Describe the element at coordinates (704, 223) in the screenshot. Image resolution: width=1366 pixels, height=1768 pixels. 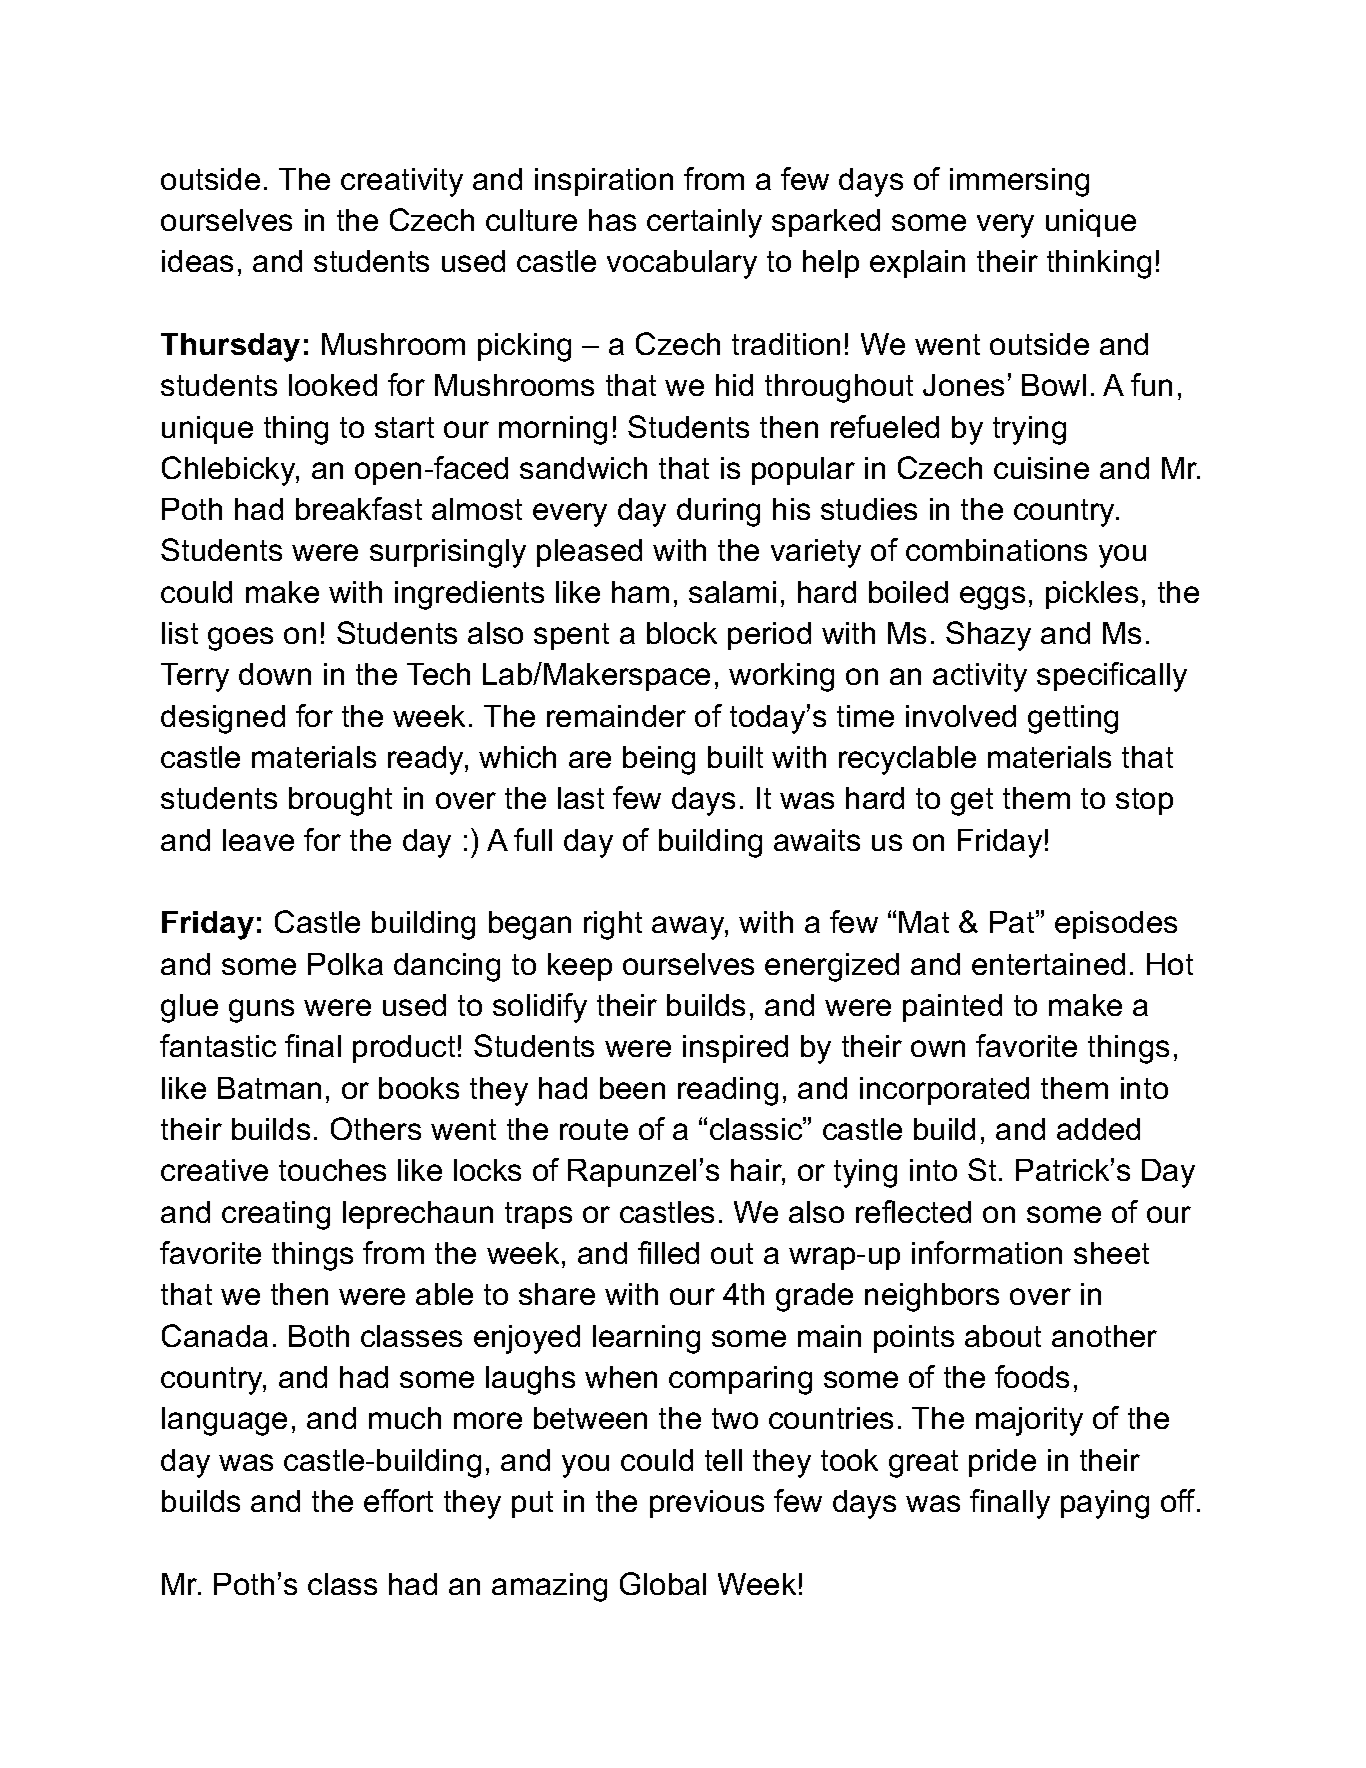
I see `certainly` at that location.
